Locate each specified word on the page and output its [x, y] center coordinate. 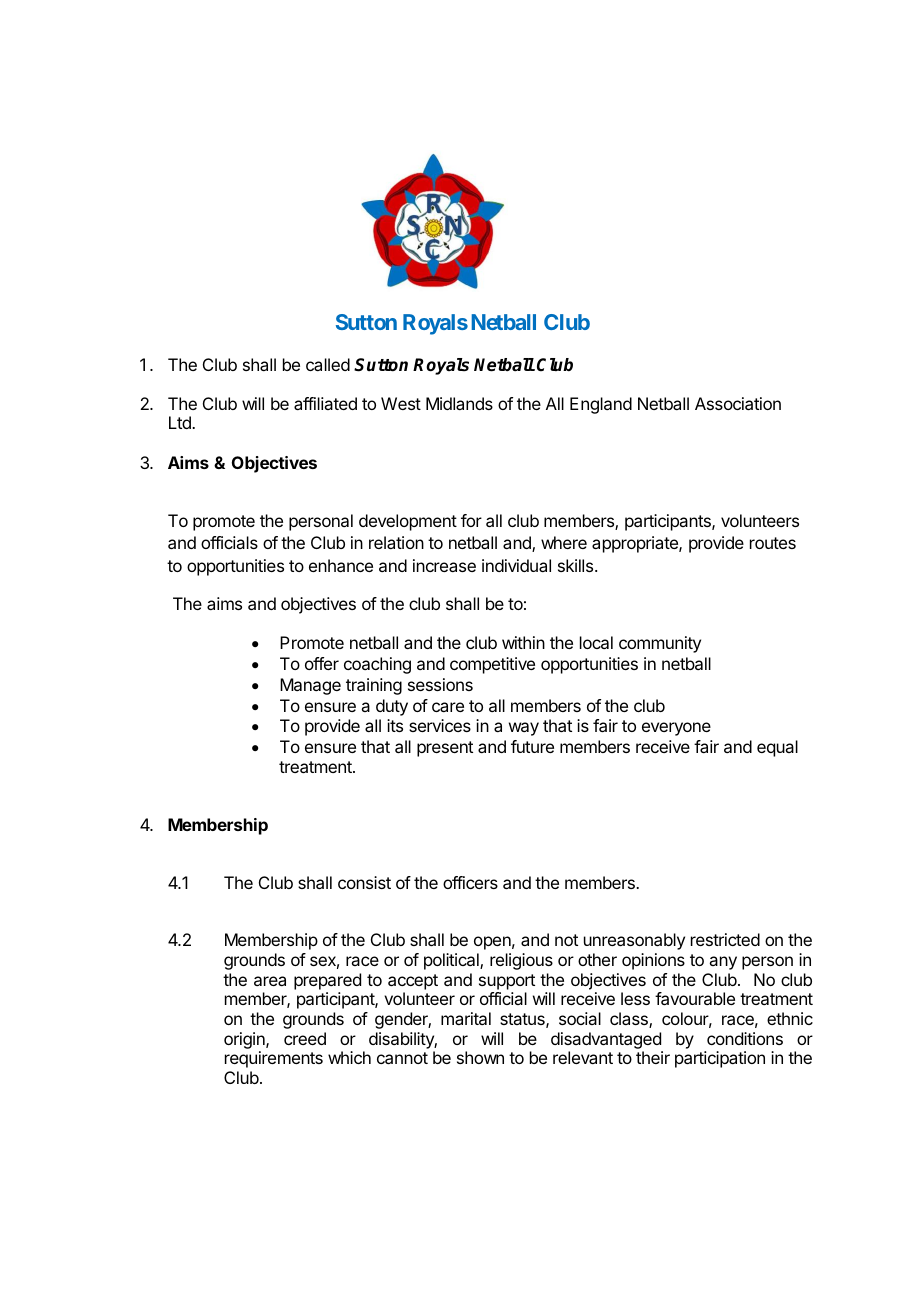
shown [480, 1057]
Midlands [459, 403]
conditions [745, 1038]
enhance [341, 565]
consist [364, 882]
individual [516, 565]
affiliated [325, 403]
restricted [725, 939]
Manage [310, 686]
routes [773, 543]
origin [245, 1040]
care [448, 707]
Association [738, 403]
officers [470, 882]
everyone [676, 729]
